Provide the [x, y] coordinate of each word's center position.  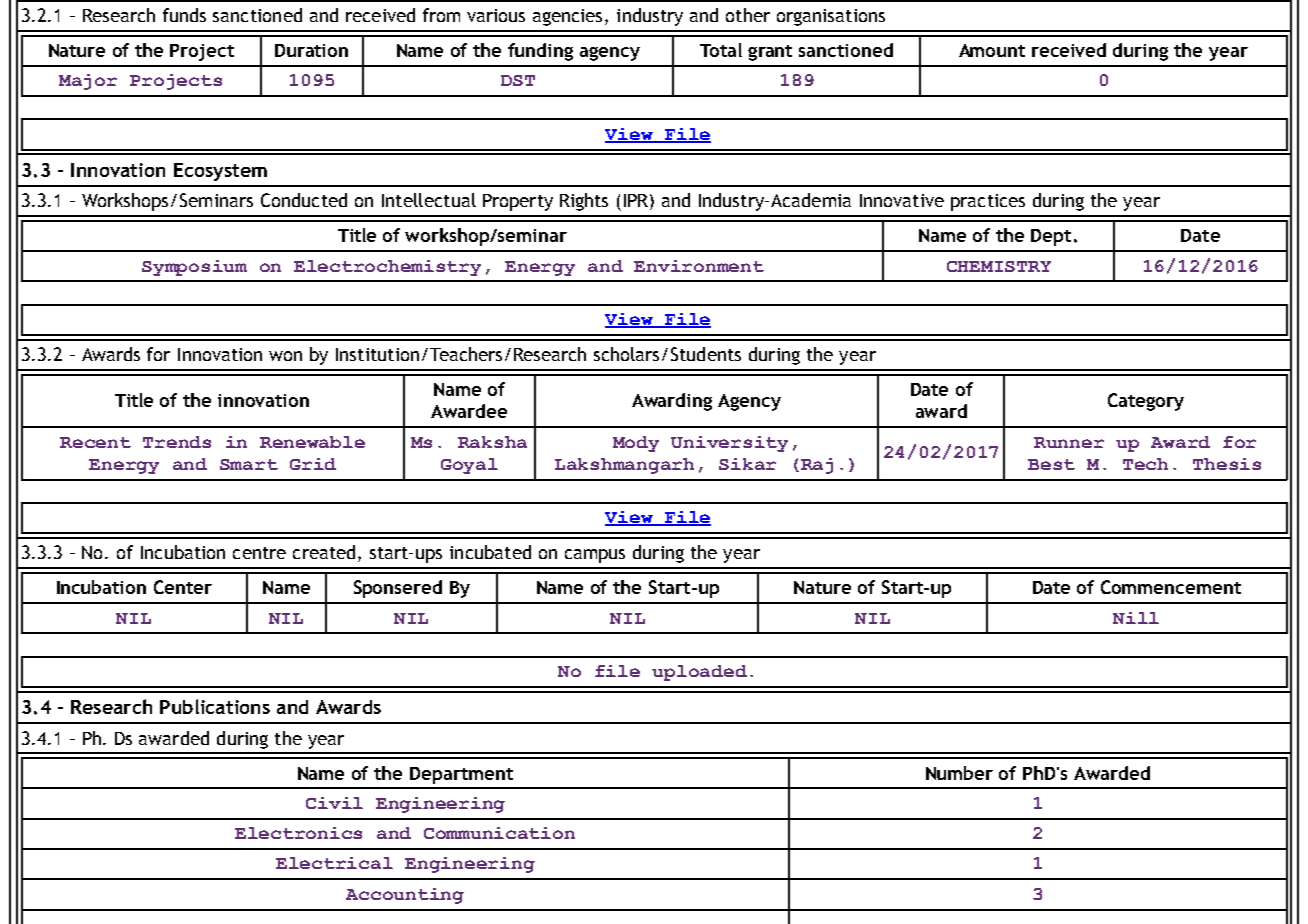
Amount [992, 50]
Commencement [1171, 587]
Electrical [334, 863]
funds [184, 15]
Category [1146, 402]
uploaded [699, 673]
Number [959, 773]
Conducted [304, 200]
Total [721, 50]
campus [595, 556]
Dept [1051, 237]
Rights [584, 202]
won [285, 356]
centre [259, 553]
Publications [215, 706]
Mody [636, 444]
